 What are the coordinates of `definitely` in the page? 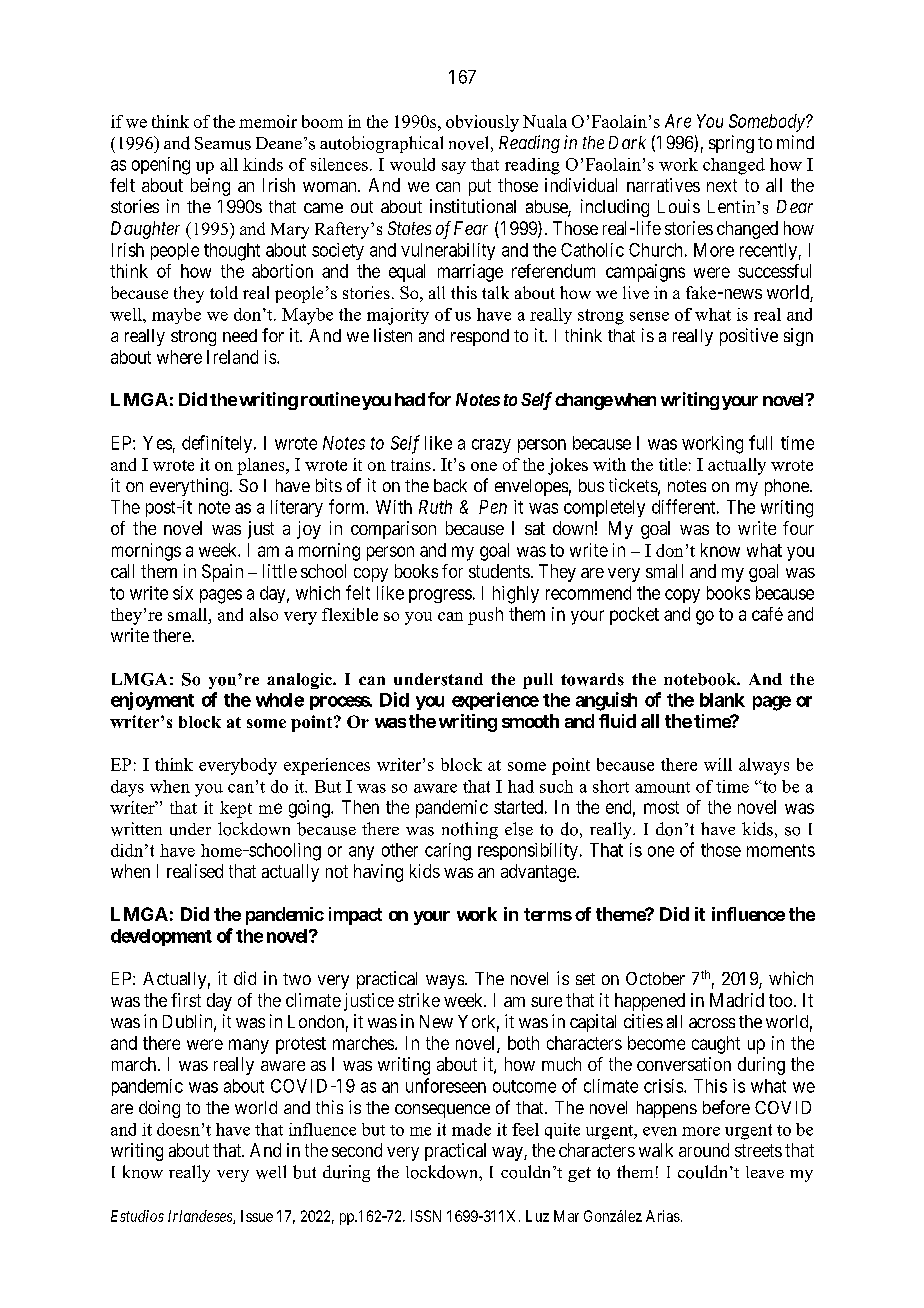 It's located at (218, 444).
